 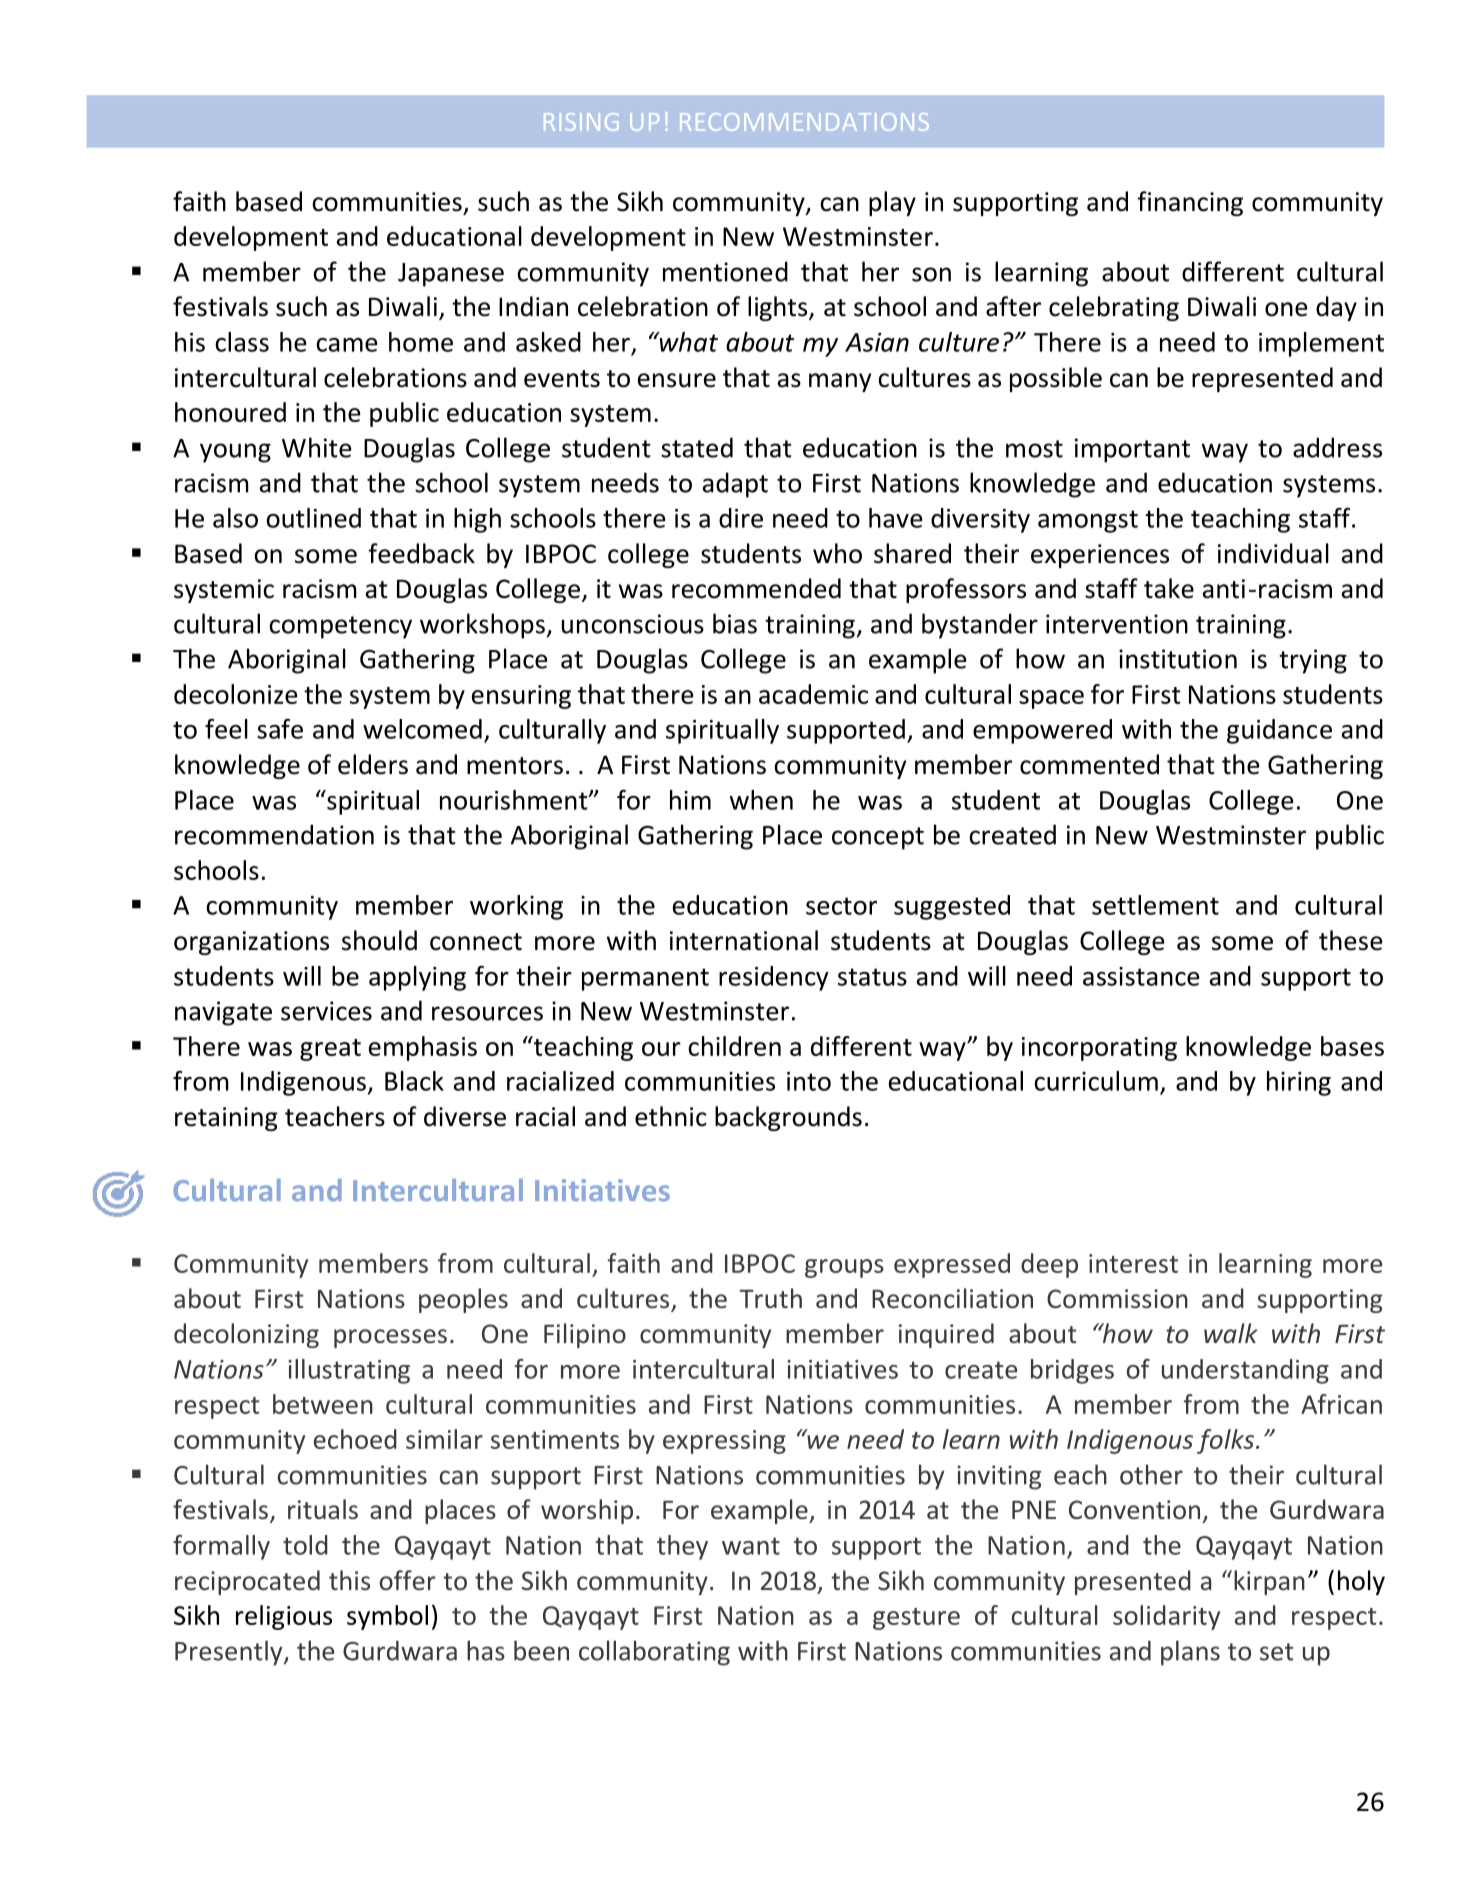 What do you see at coordinates (379, 940) in the page?
I see `should` at bounding box center [379, 940].
